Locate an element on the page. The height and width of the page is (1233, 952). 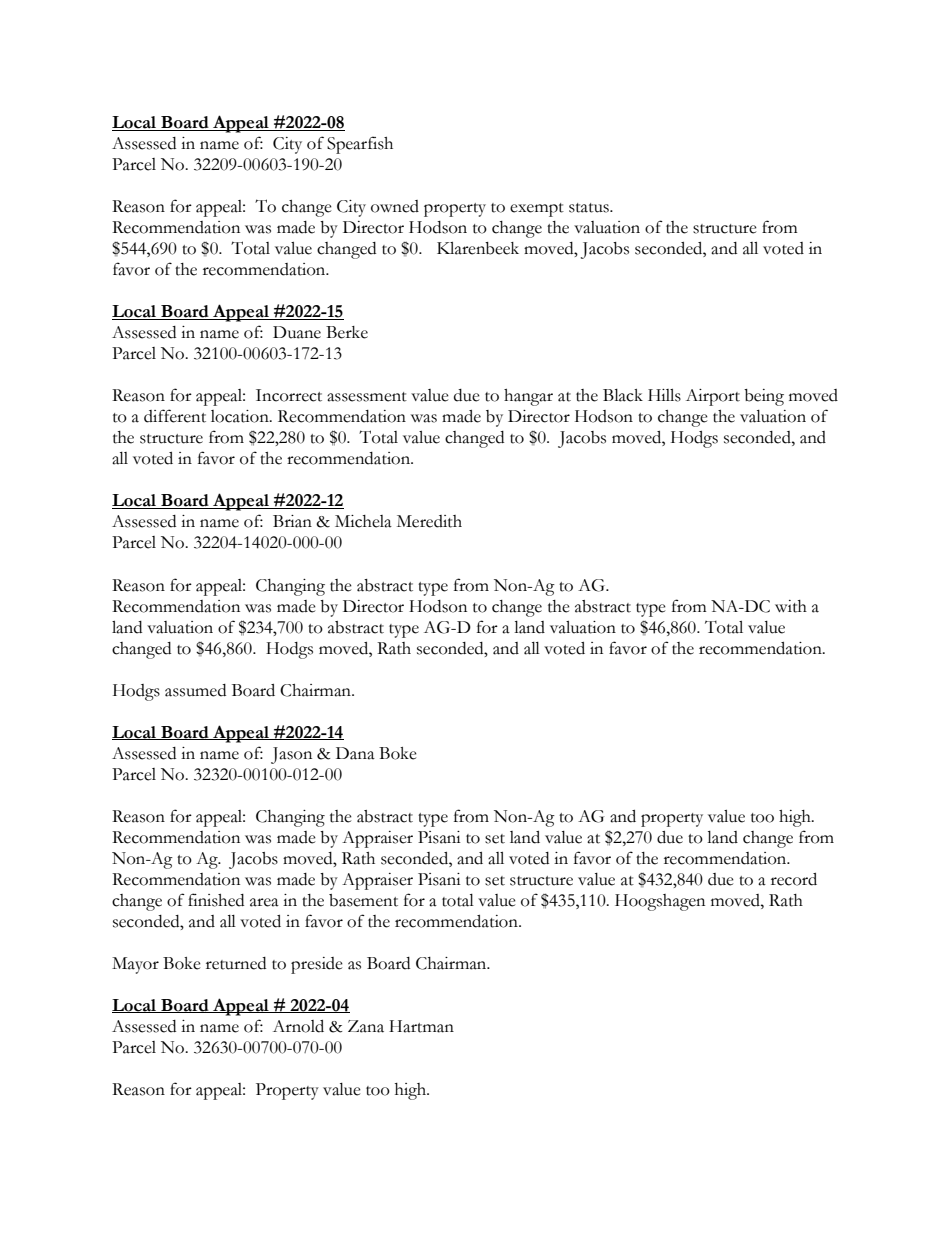
record is located at coordinates (794, 879).
